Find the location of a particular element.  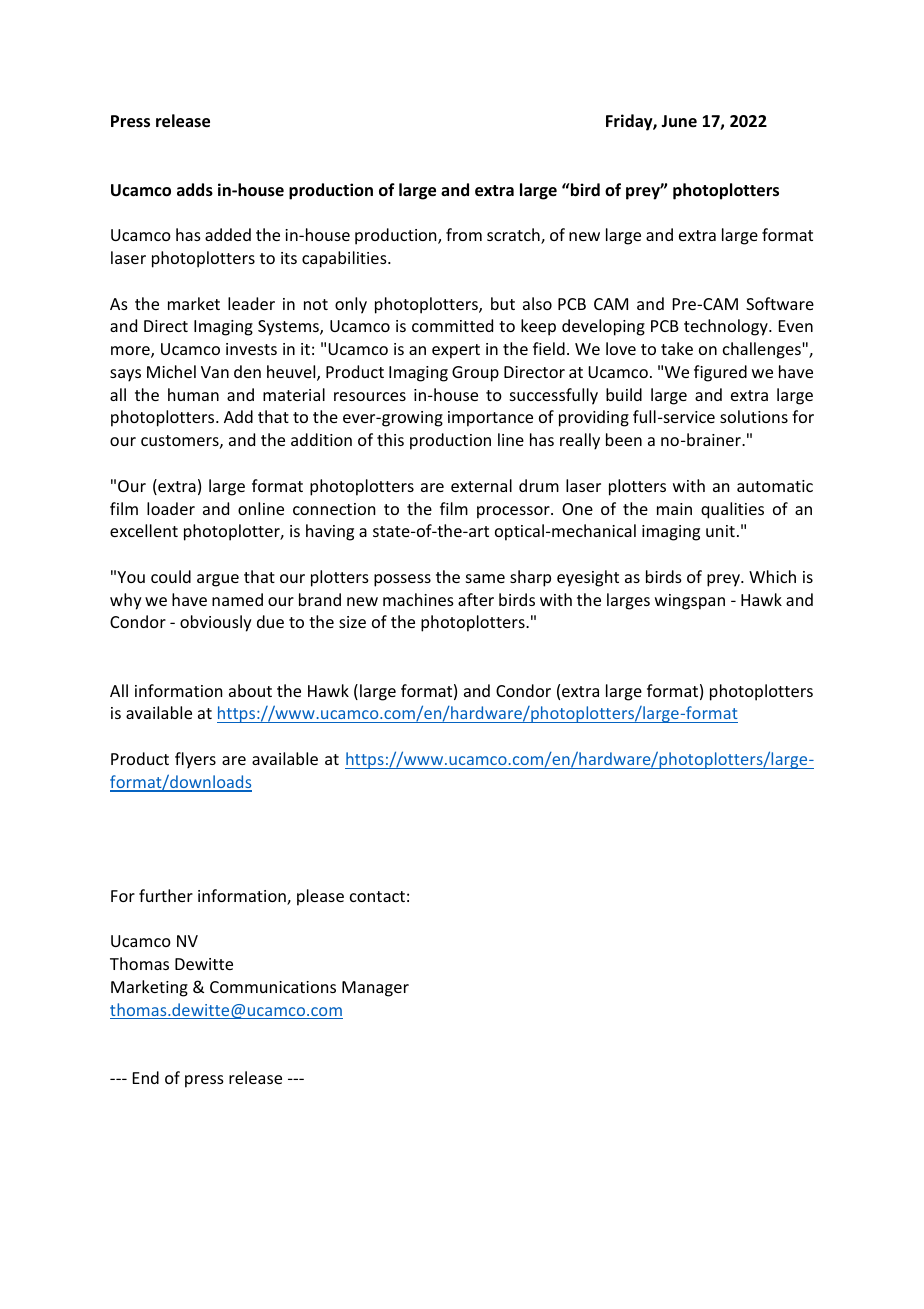

June is located at coordinates (679, 121).
